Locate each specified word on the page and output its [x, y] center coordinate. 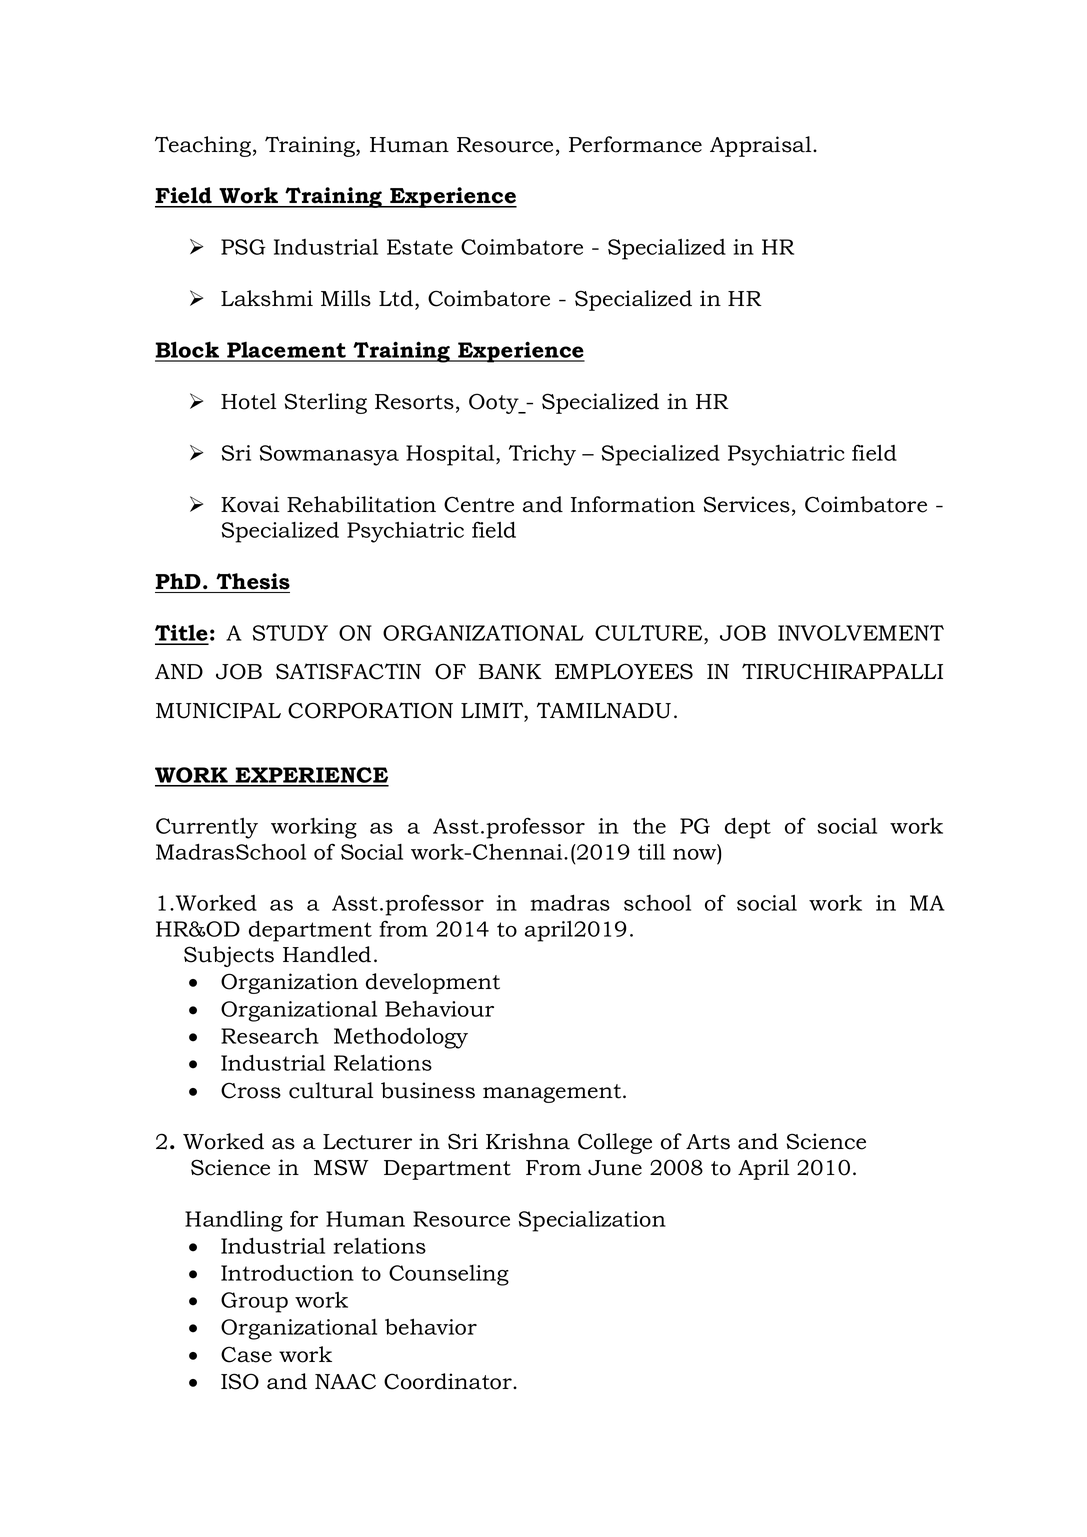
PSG [243, 247]
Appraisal [762, 146]
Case [246, 1354]
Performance [635, 144]
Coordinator [449, 1381]
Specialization [592, 1221]
